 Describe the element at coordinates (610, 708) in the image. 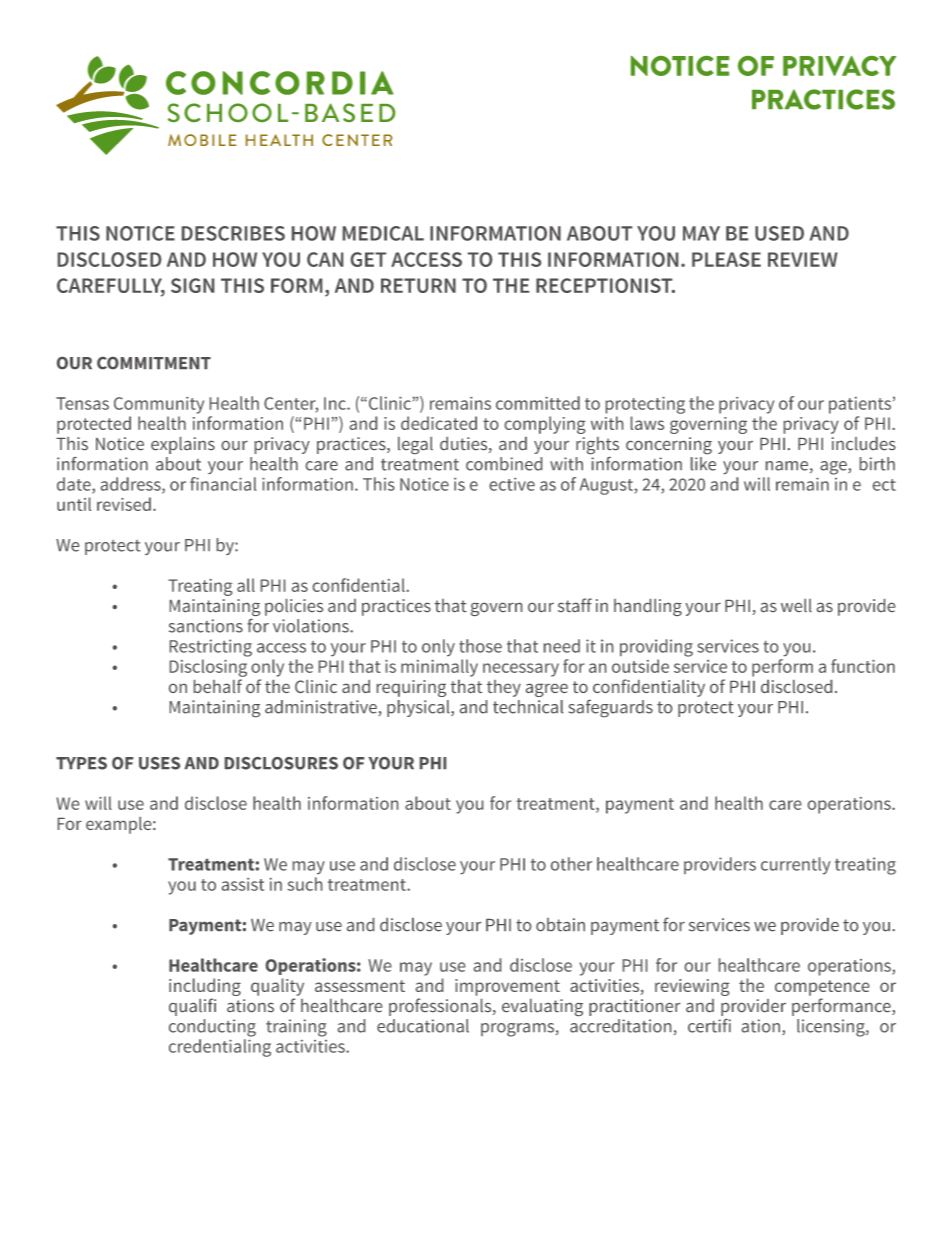

I see `safeguards` at that location.
